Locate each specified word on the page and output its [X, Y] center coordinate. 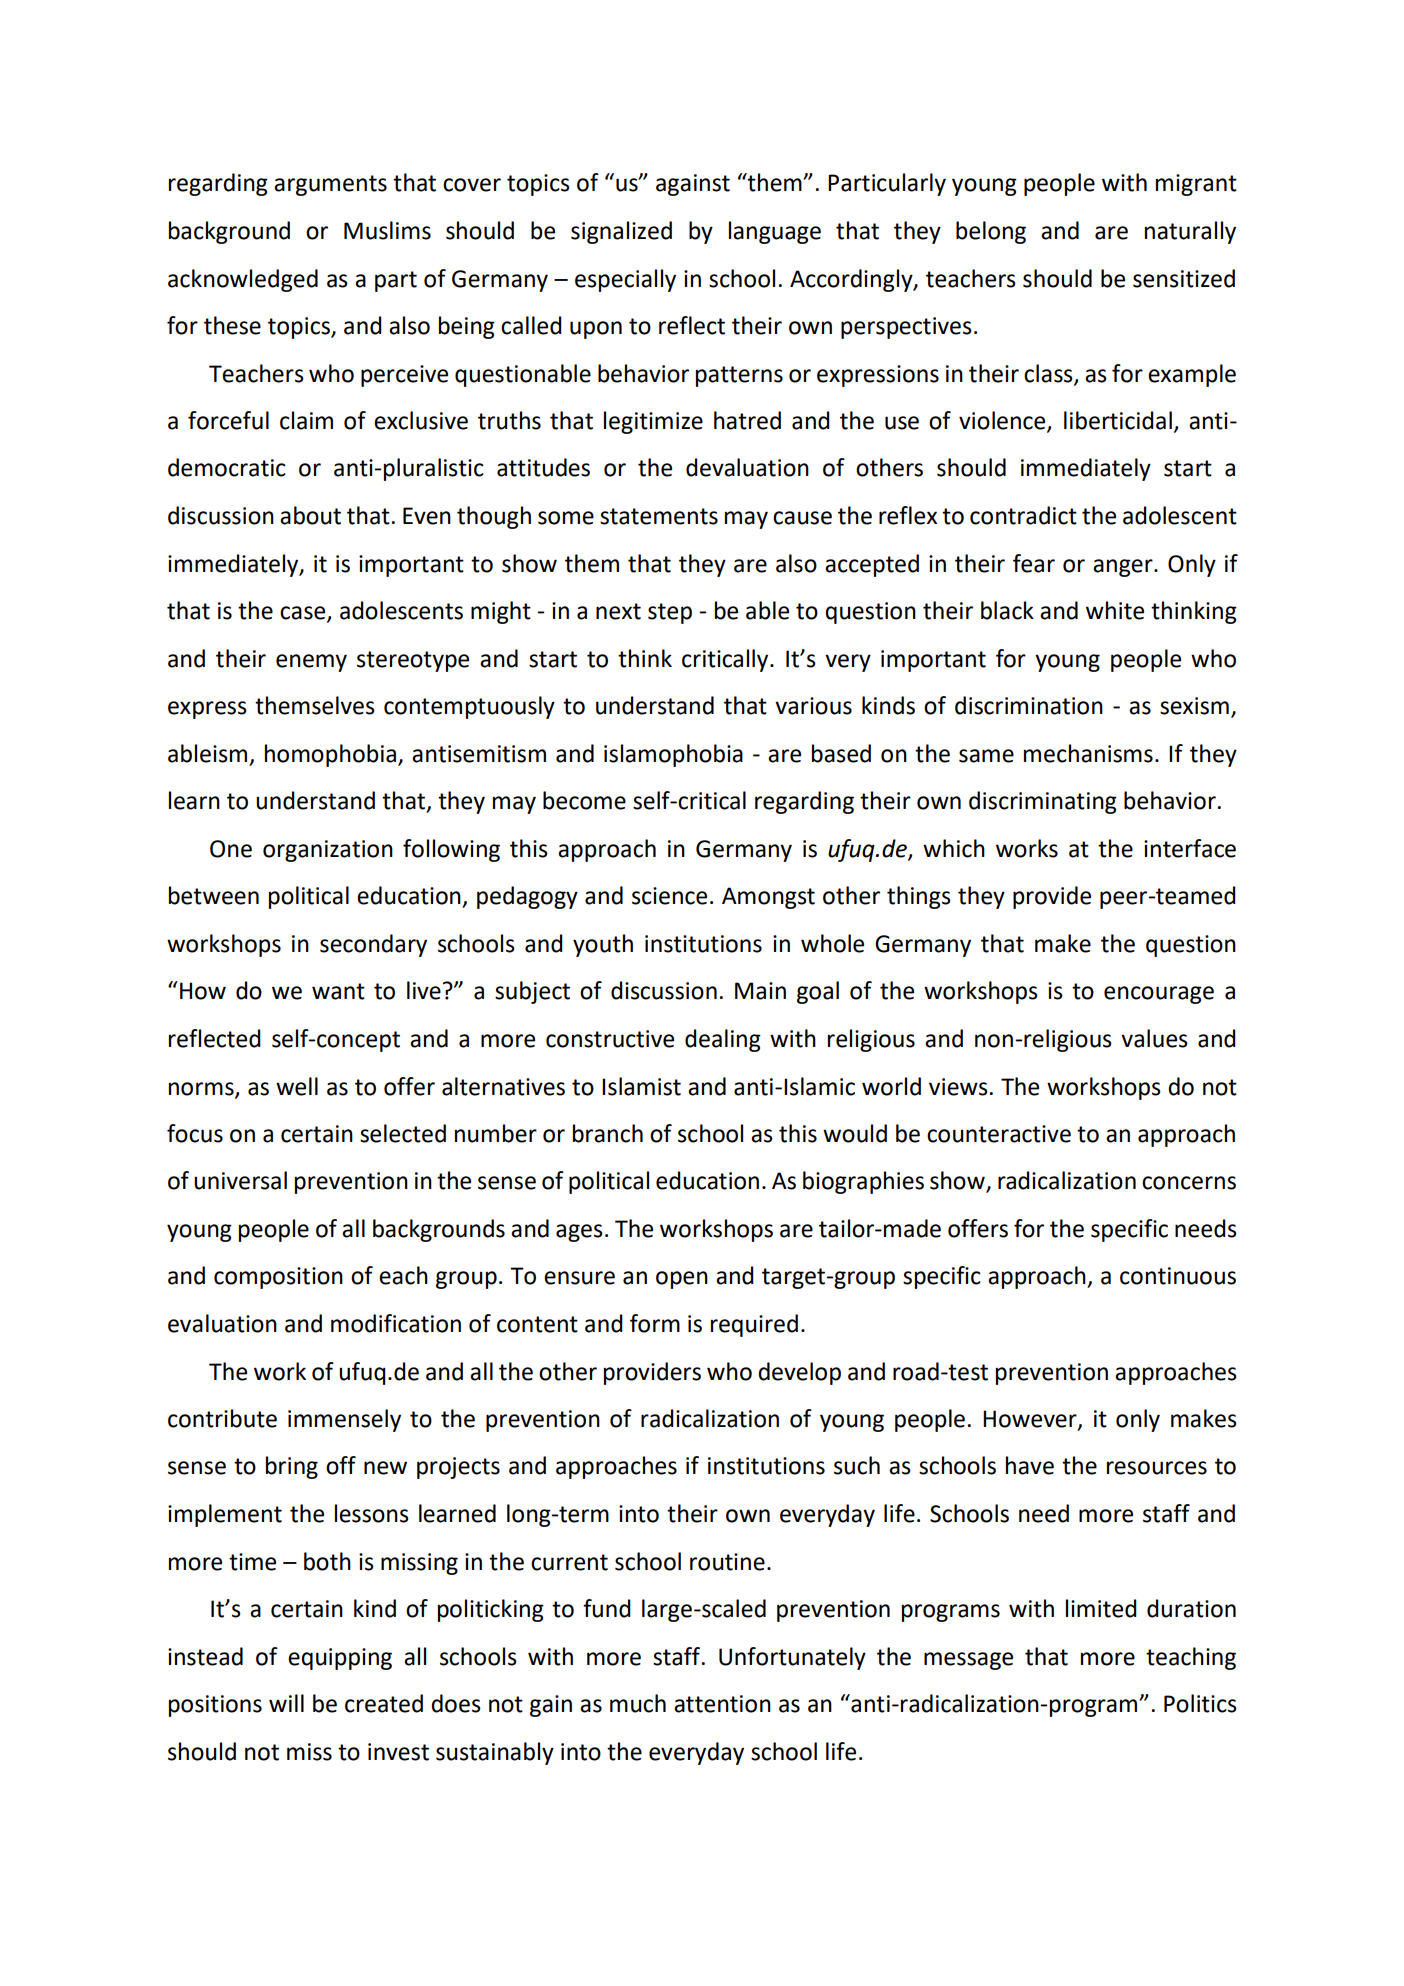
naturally [1190, 232]
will [286, 1703]
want [338, 991]
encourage [1159, 995]
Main [760, 991]
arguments [330, 185]
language [775, 232]
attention [722, 1704]
